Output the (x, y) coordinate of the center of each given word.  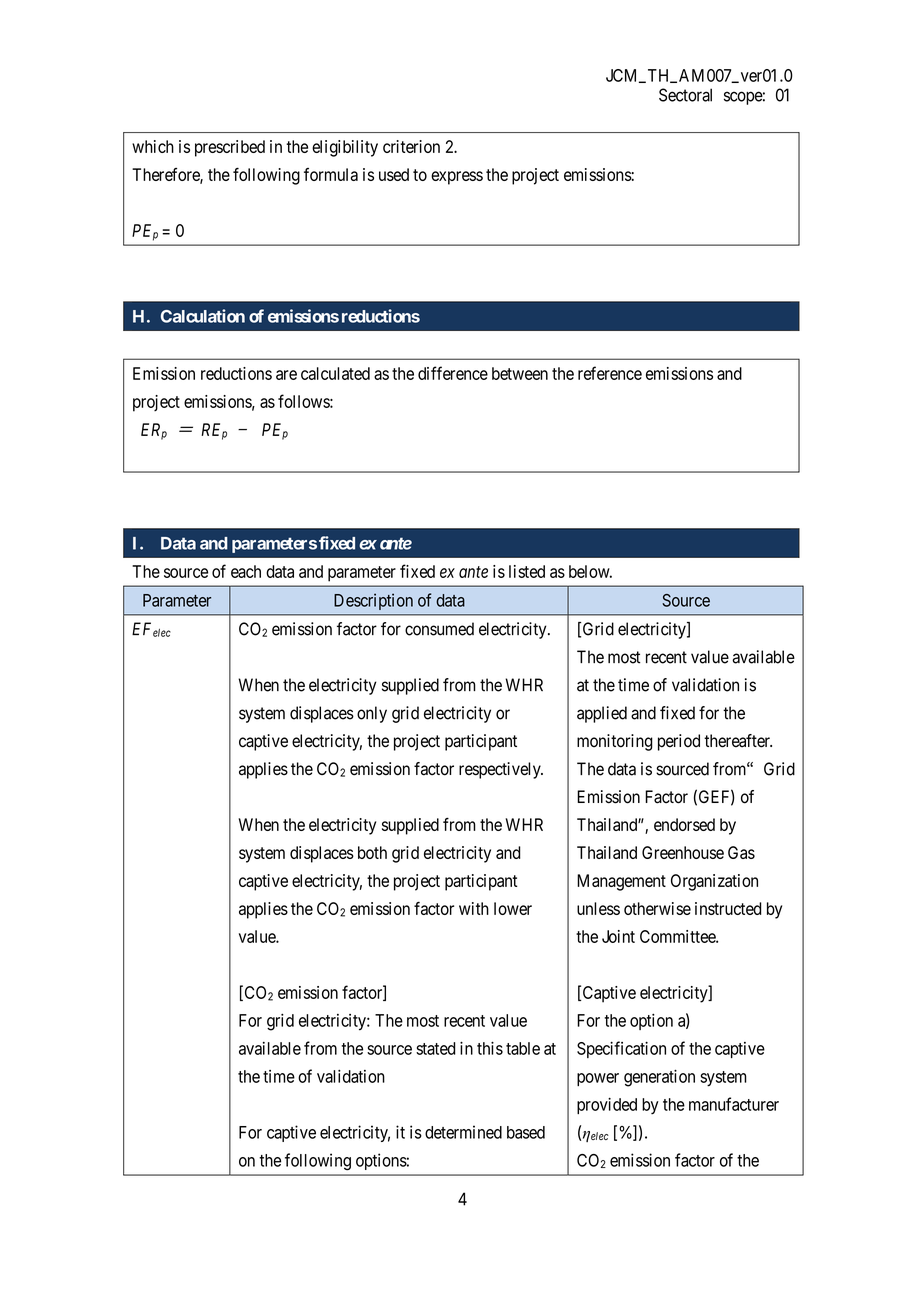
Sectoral (685, 95)
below (590, 571)
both (372, 852)
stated (436, 1048)
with (474, 908)
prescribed (230, 148)
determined (463, 1132)
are (286, 375)
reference (610, 373)
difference (453, 373)
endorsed (684, 824)
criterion (411, 146)
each (246, 571)
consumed (439, 629)
